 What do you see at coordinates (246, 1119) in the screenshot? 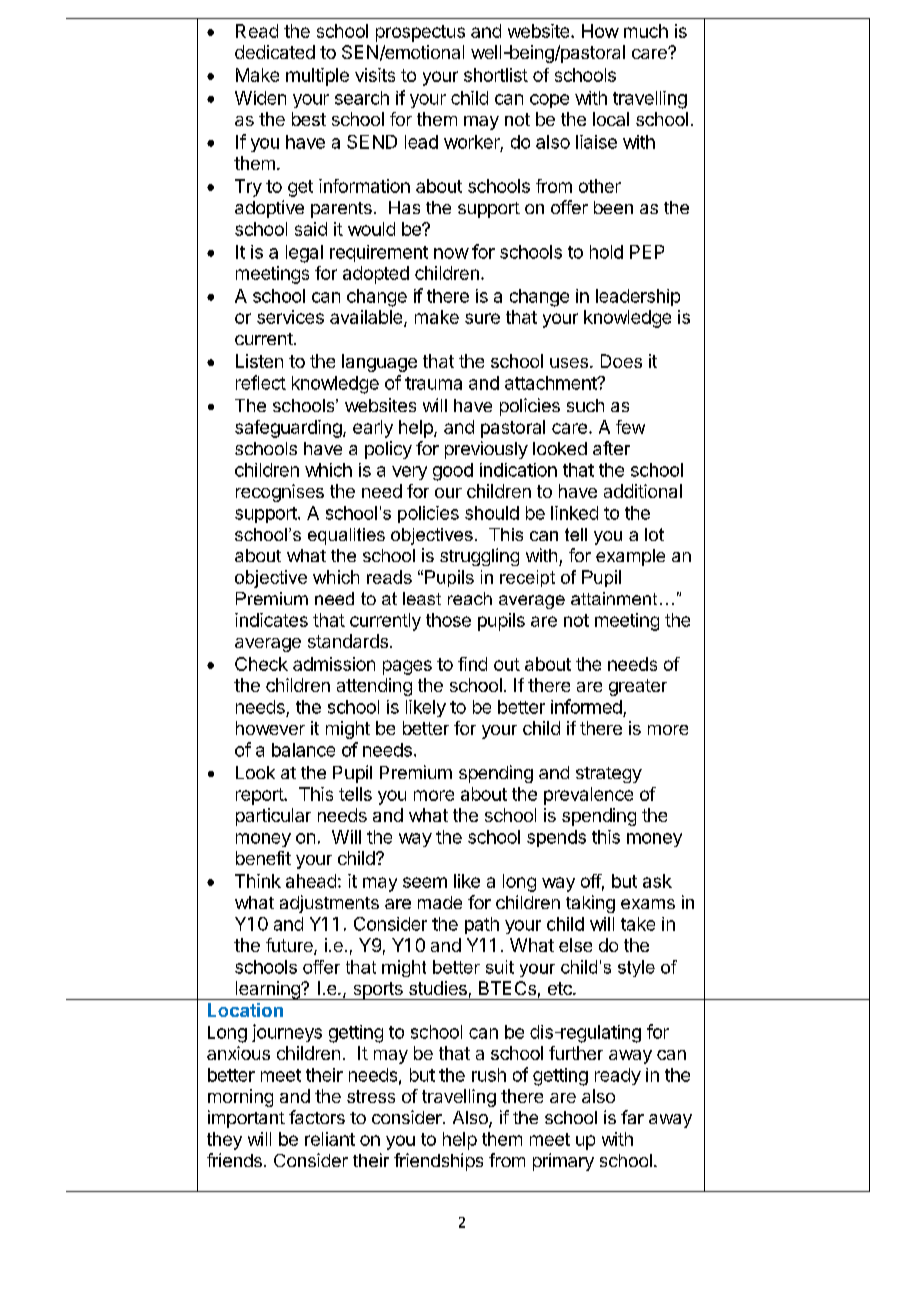
I see `important` at bounding box center [246, 1119].
